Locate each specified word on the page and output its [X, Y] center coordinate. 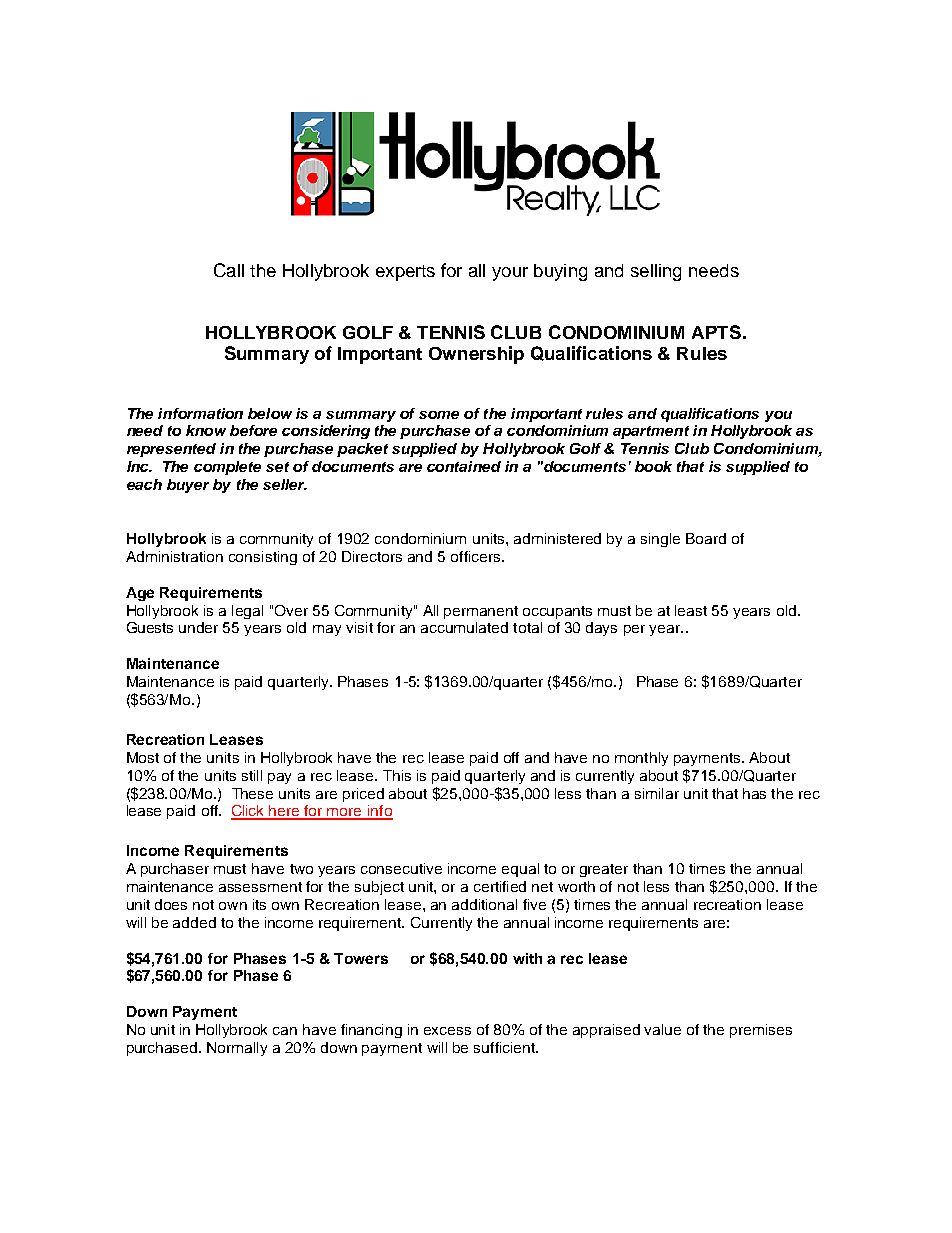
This [397, 775]
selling [656, 272]
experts [405, 273]
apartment [651, 432]
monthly [641, 759]
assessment [260, 887]
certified [500, 886]
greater [604, 870]
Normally [237, 1049]
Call [229, 270]
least [691, 610]
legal [247, 612]
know [206, 430]
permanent [481, 612]
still [252, 775]
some [439, 415]
